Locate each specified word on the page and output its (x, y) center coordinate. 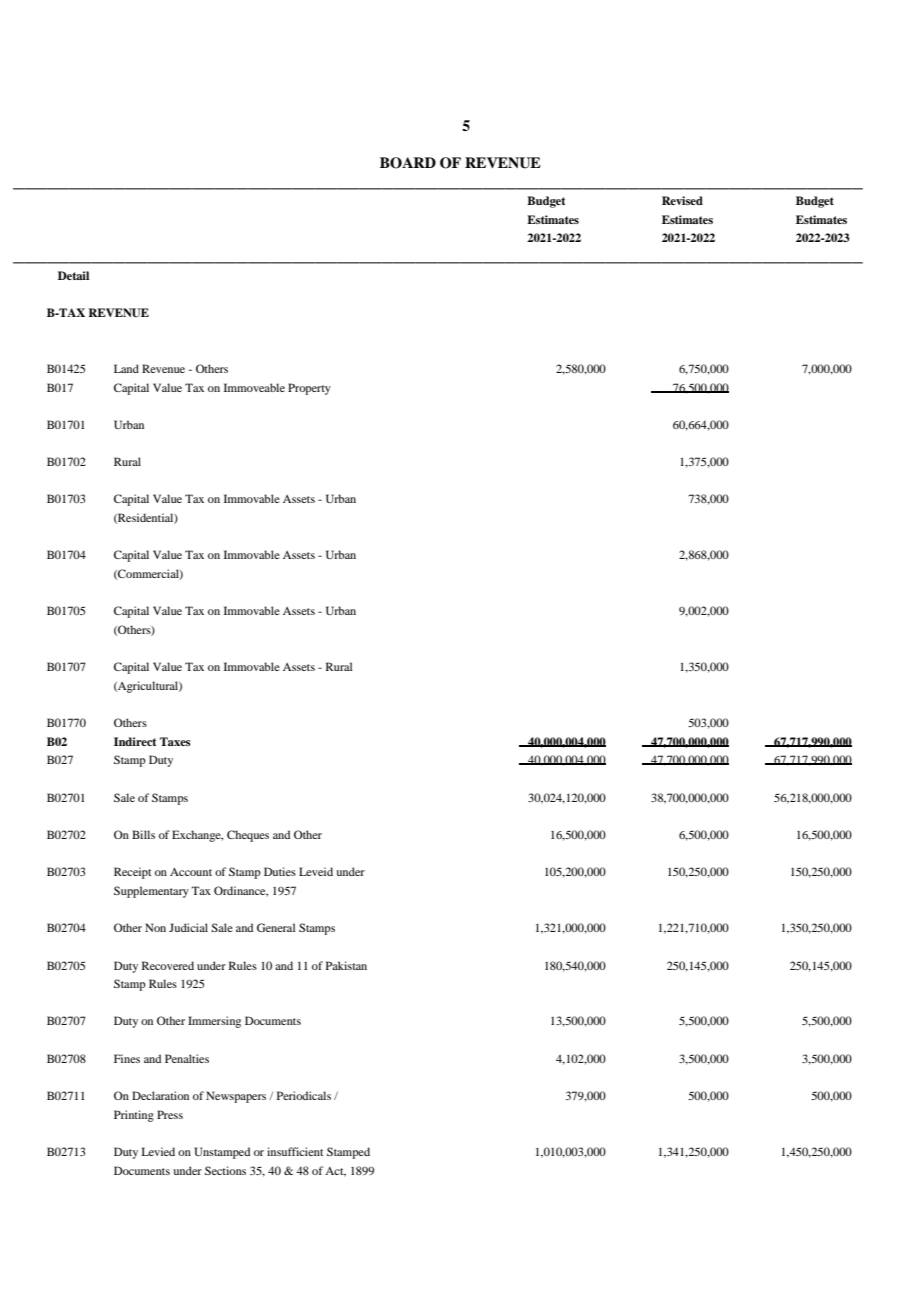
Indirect (135, 741)
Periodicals (304, 1095)
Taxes (175, 741)
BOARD (408, 163)
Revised (682, 200)
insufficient (295, 1151)
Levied (158, 1151)
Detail (73, 275)
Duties (280, 871)
